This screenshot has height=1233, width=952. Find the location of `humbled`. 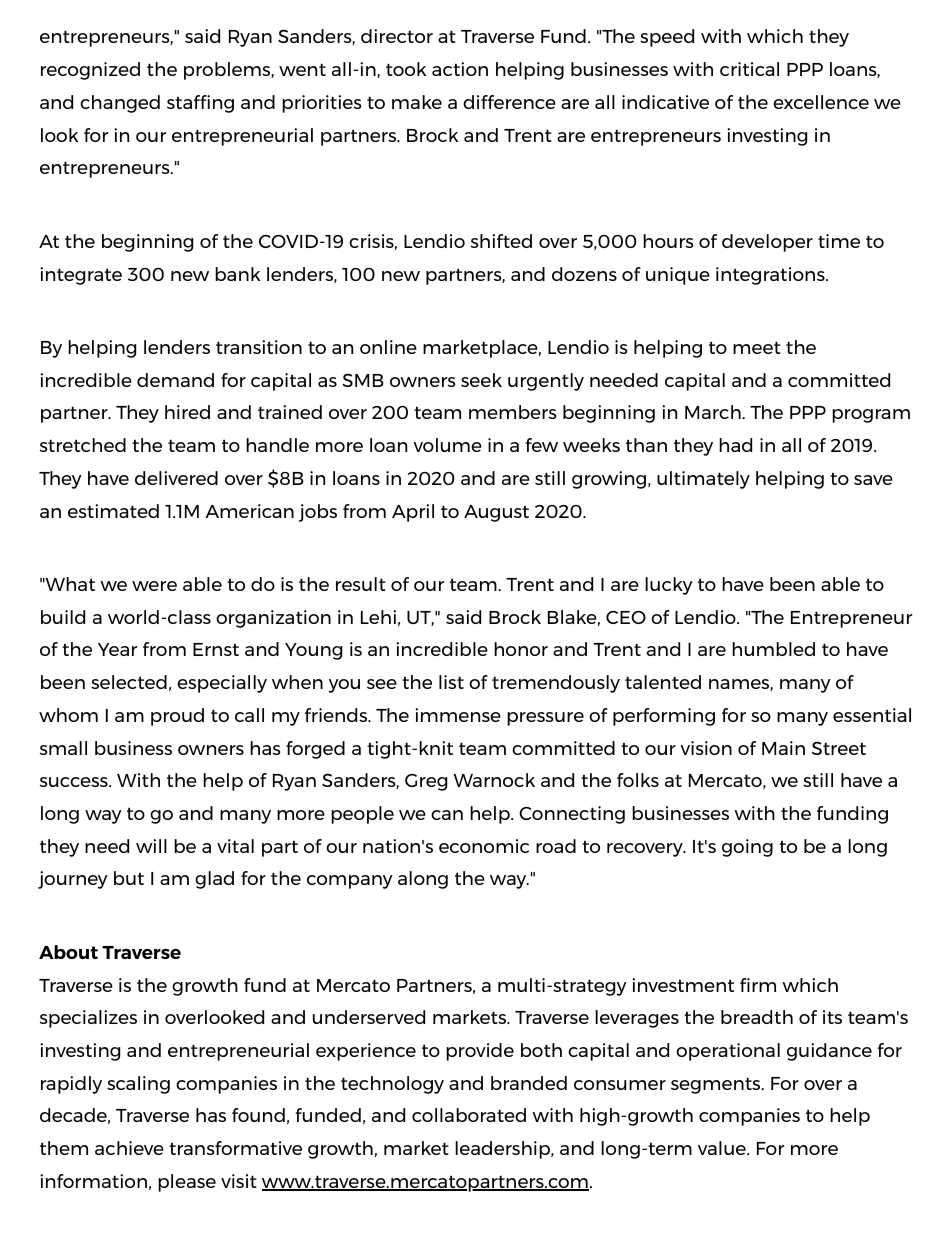

humbled is located at coordinates (773, 649).
